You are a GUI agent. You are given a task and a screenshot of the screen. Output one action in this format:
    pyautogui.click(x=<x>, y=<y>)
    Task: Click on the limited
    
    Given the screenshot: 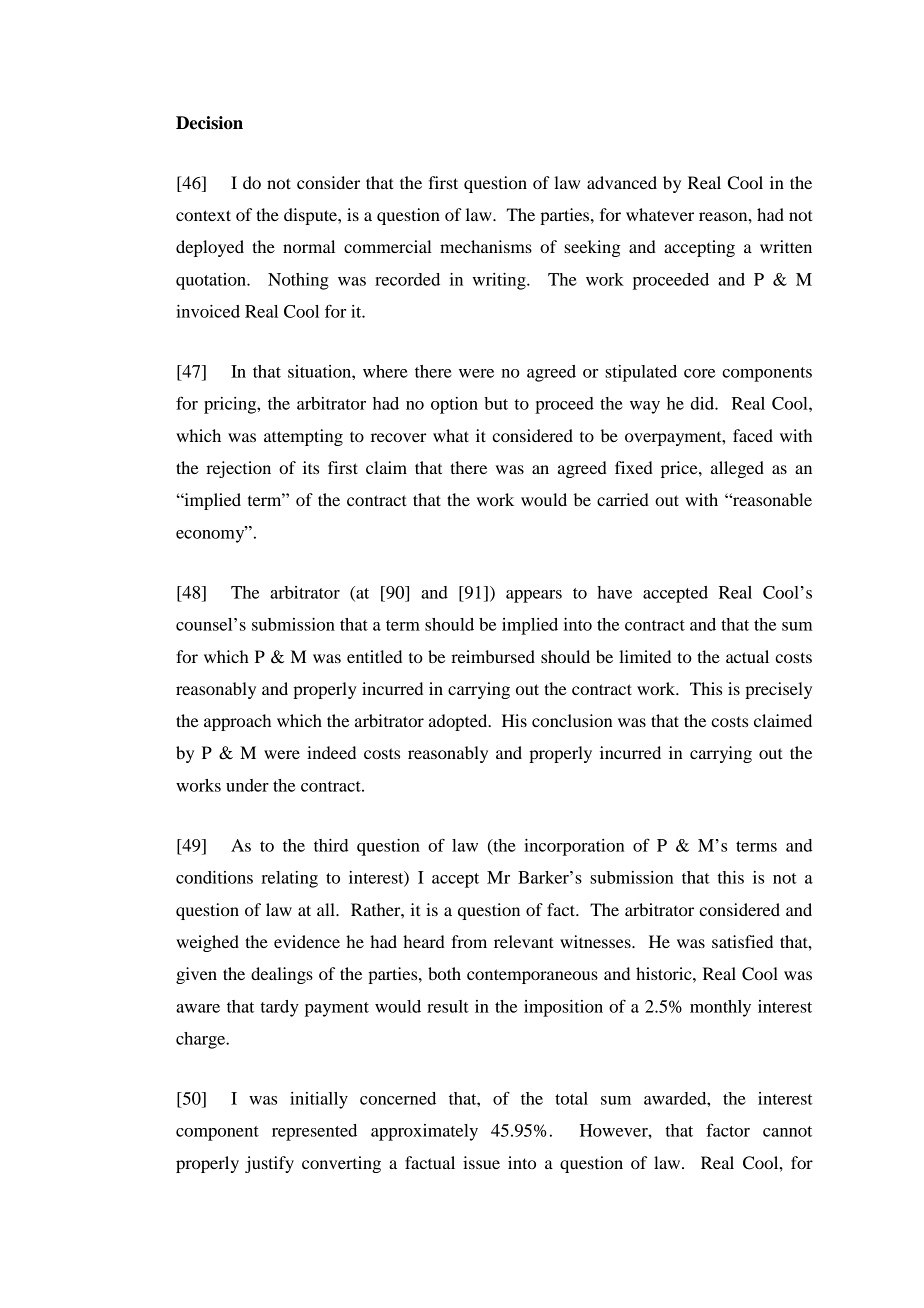 What is the action you would take?
    pyautogui.click(x=645, y=656)
